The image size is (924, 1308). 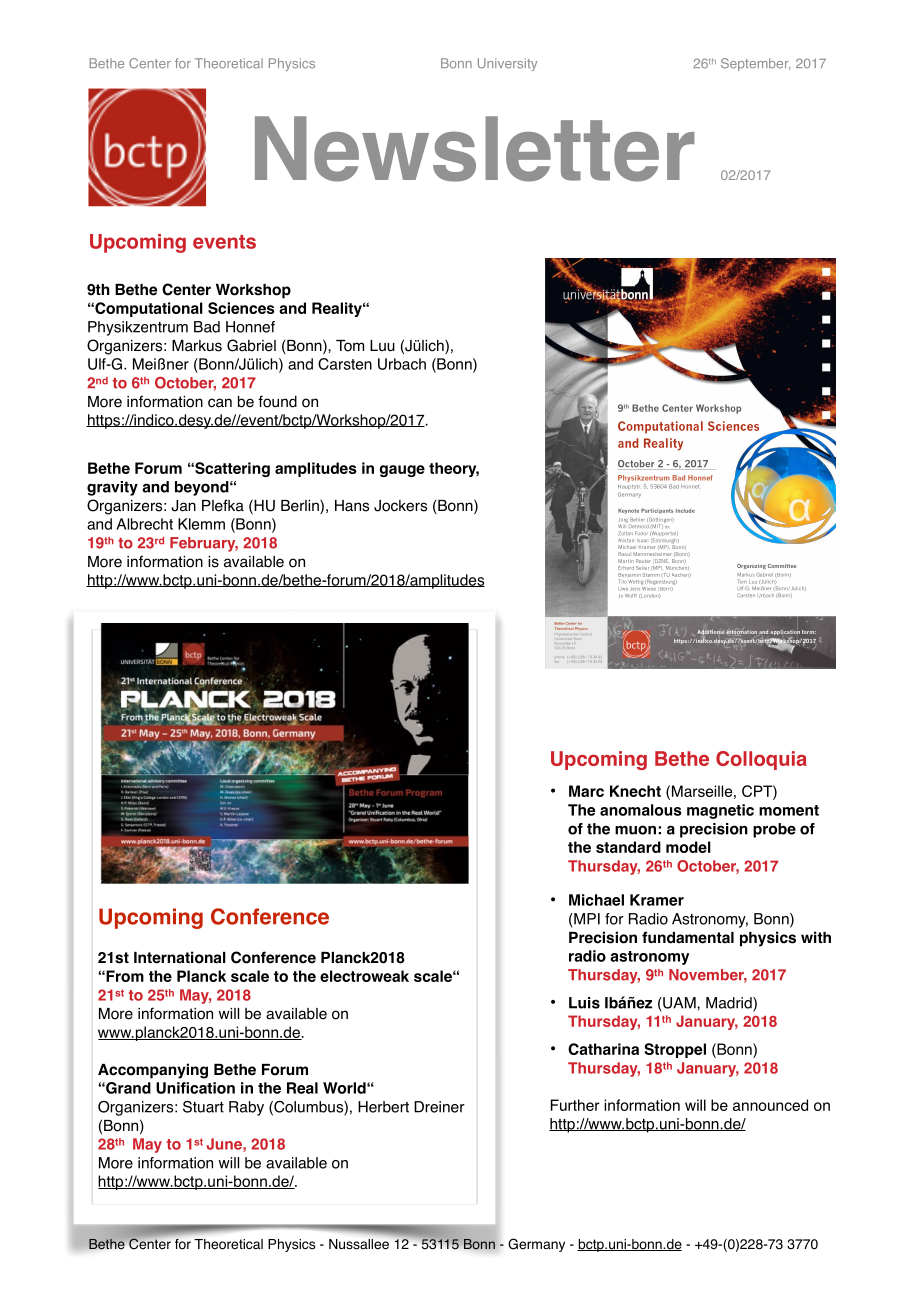 What do you see at coordinates (755, 64) in the document?
I see `September` at bounding box center [755, 64].
